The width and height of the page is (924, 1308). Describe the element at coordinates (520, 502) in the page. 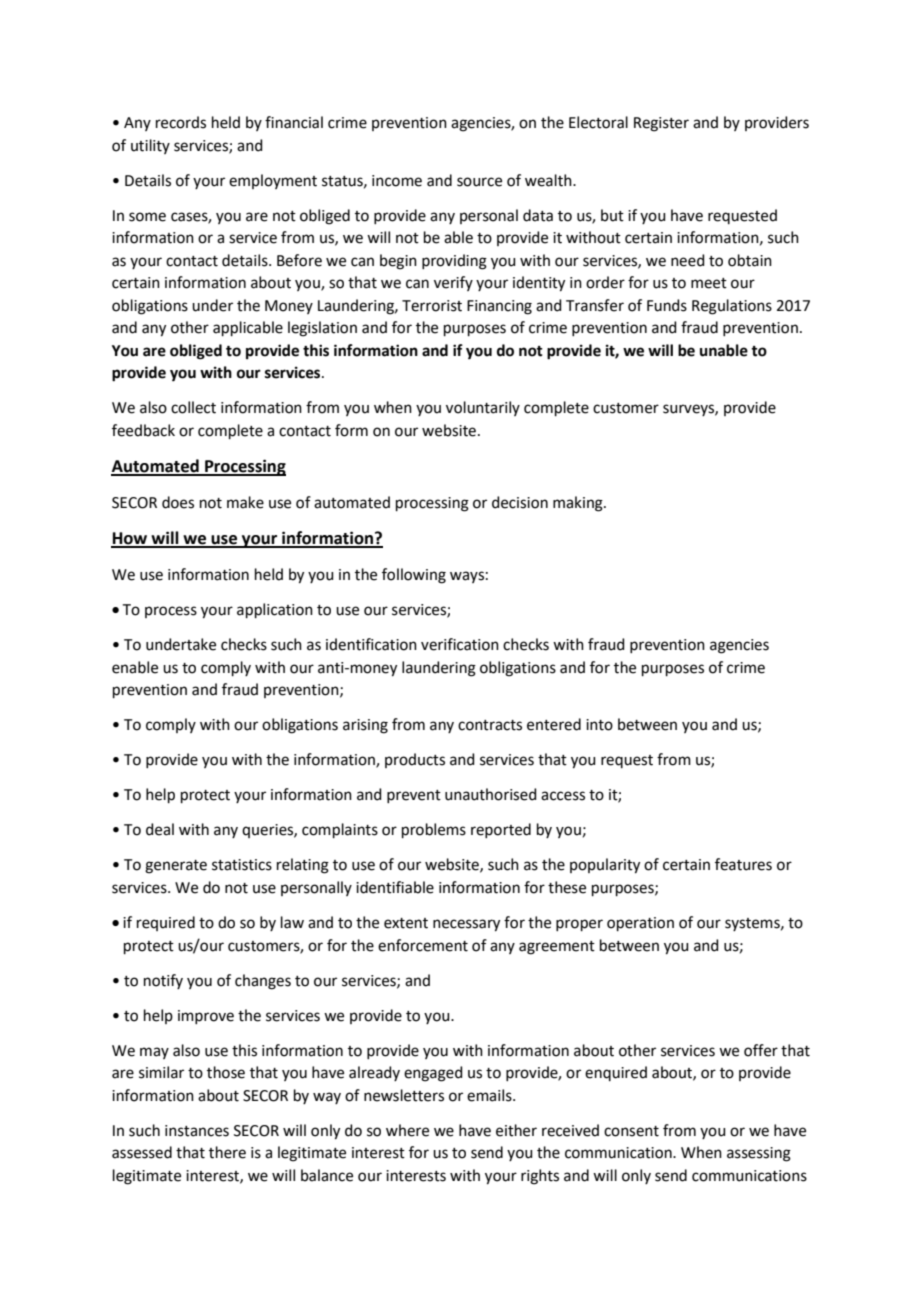

I see `decision` at that location.
